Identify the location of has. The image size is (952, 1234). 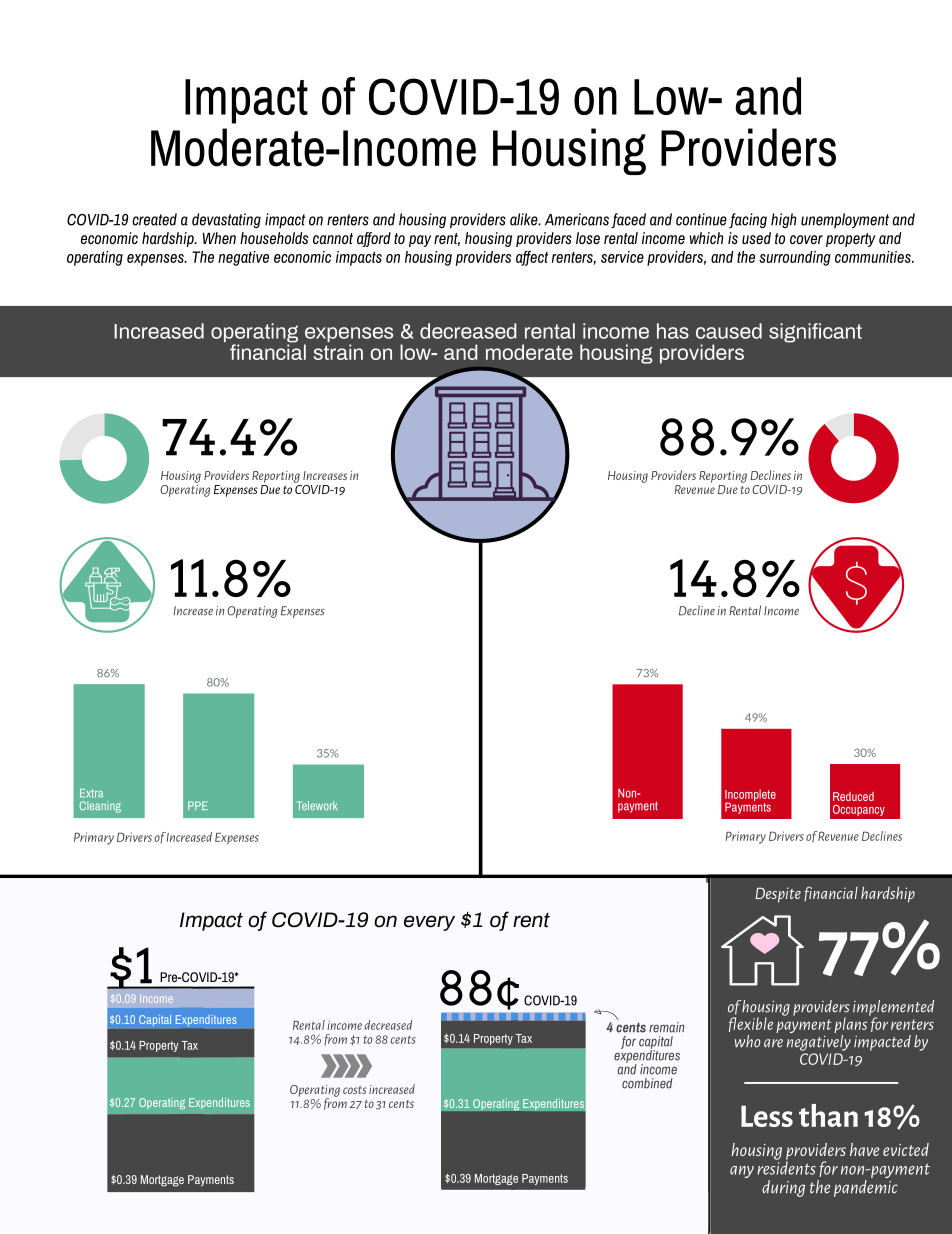
(673, 331).
